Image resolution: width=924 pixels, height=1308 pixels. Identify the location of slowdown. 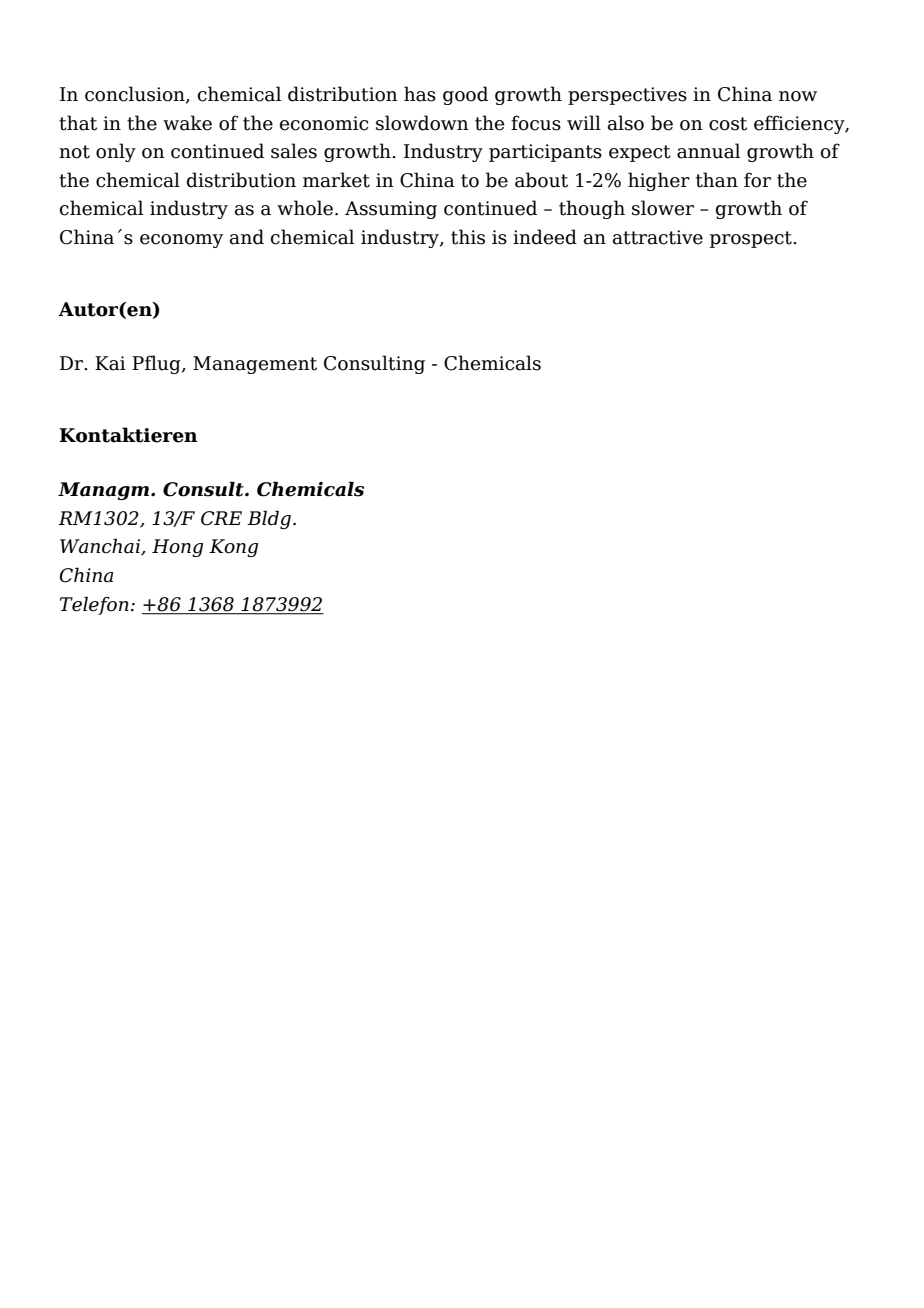
(422, 123).
